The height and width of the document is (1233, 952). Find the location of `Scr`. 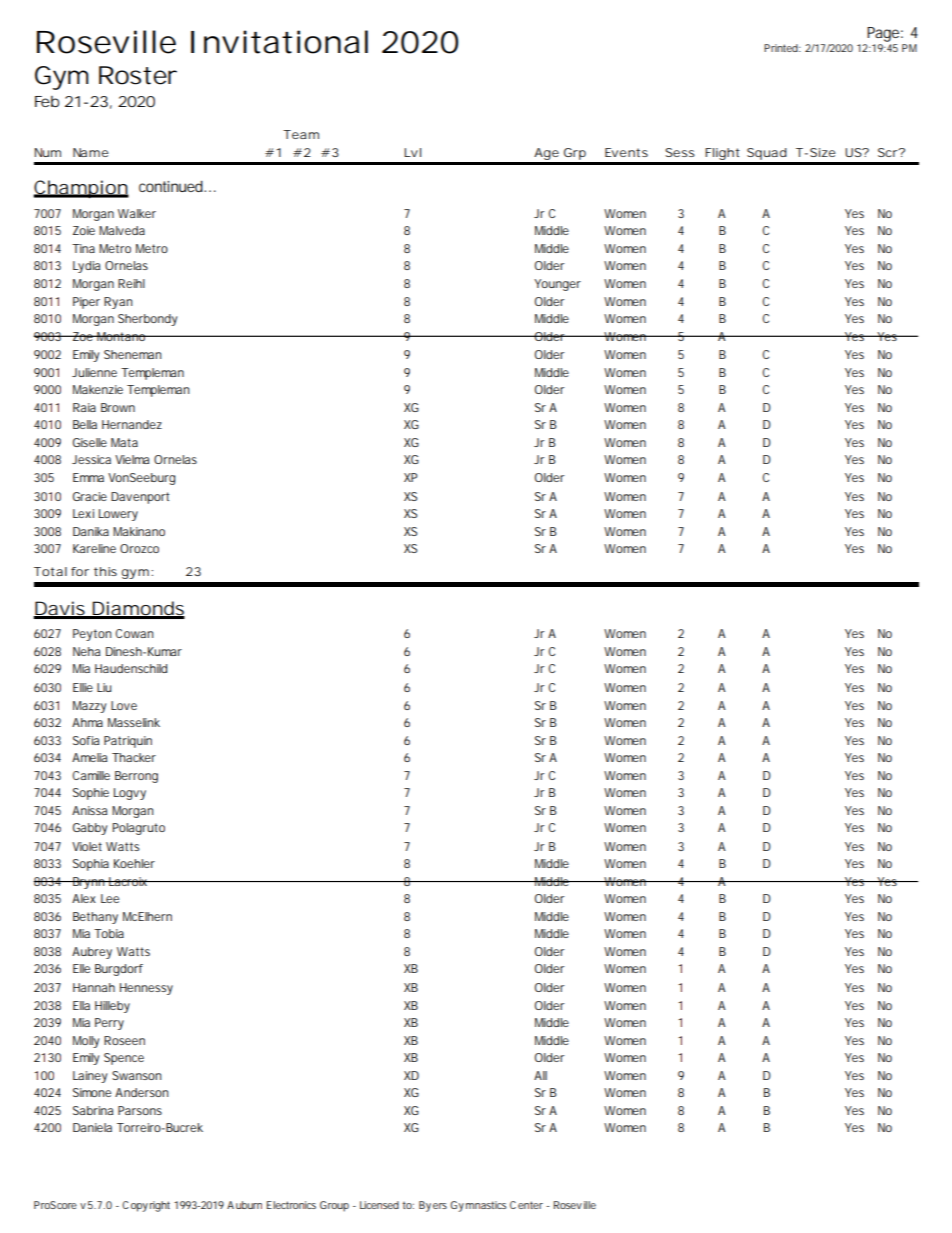

Scr is located at coordinates (889, 152).
